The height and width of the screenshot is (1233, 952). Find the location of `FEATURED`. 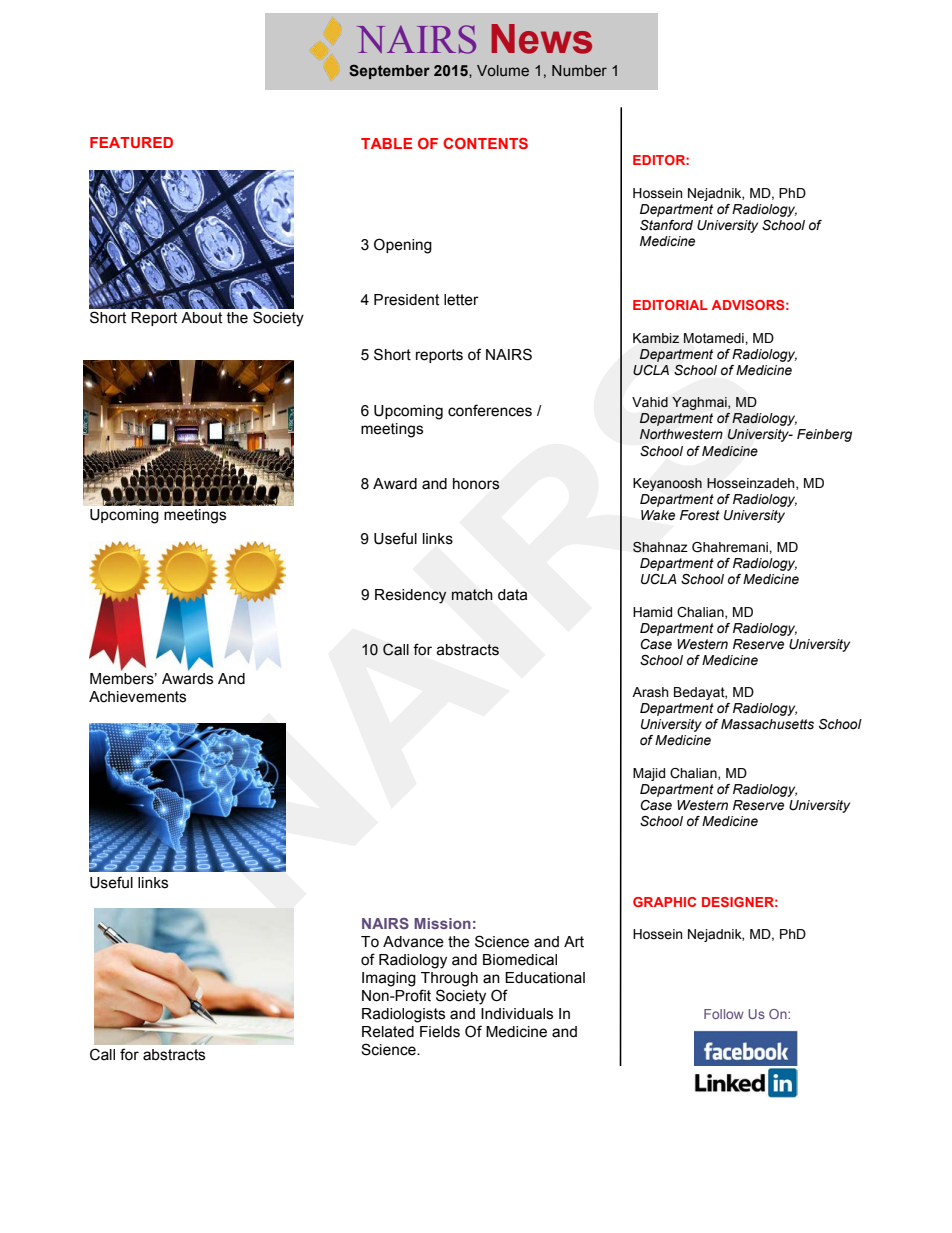

FEATURED is located at coordinates (131, 142).
